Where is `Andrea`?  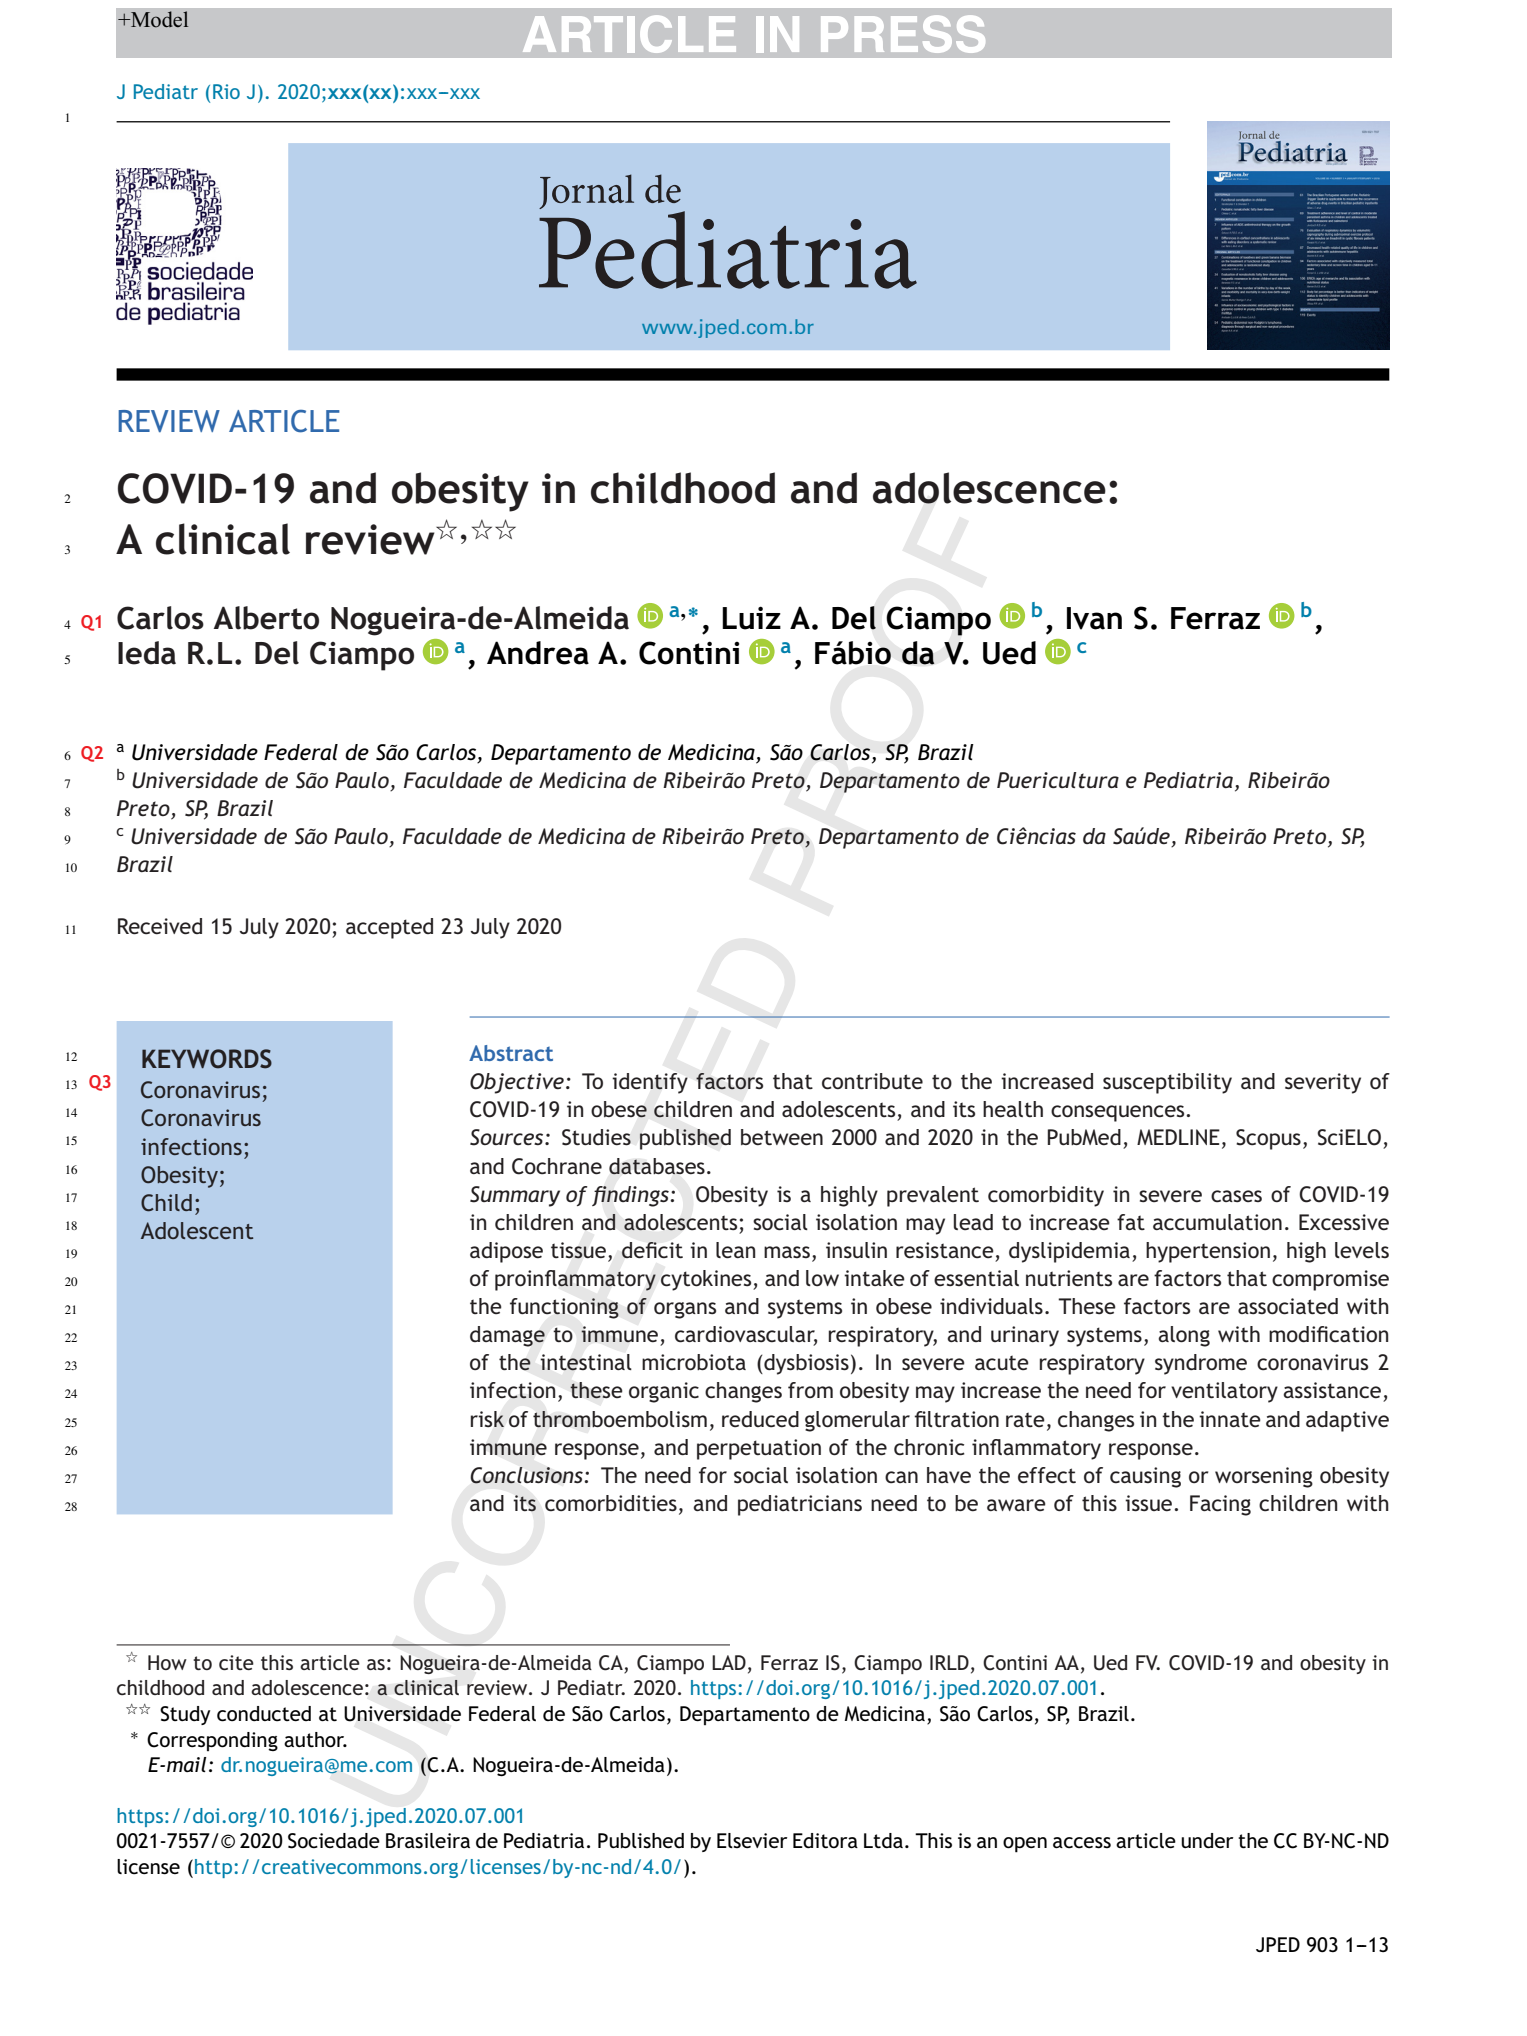
Andrea is located at coordinates (538, 653).
